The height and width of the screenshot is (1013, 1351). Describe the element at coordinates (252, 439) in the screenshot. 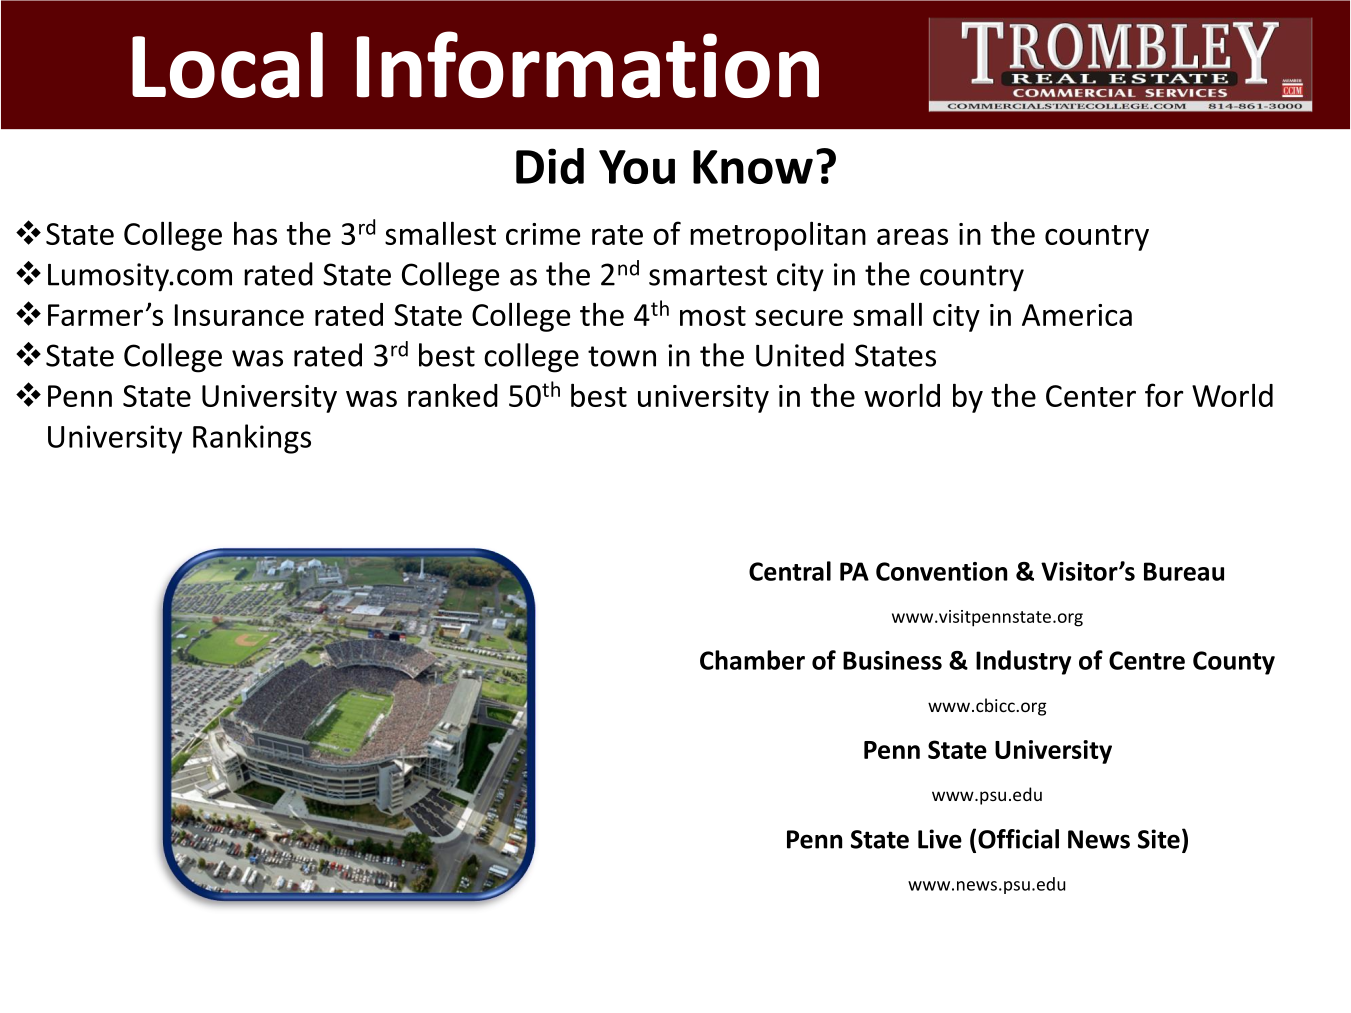

I see `Rankings` at that location.
